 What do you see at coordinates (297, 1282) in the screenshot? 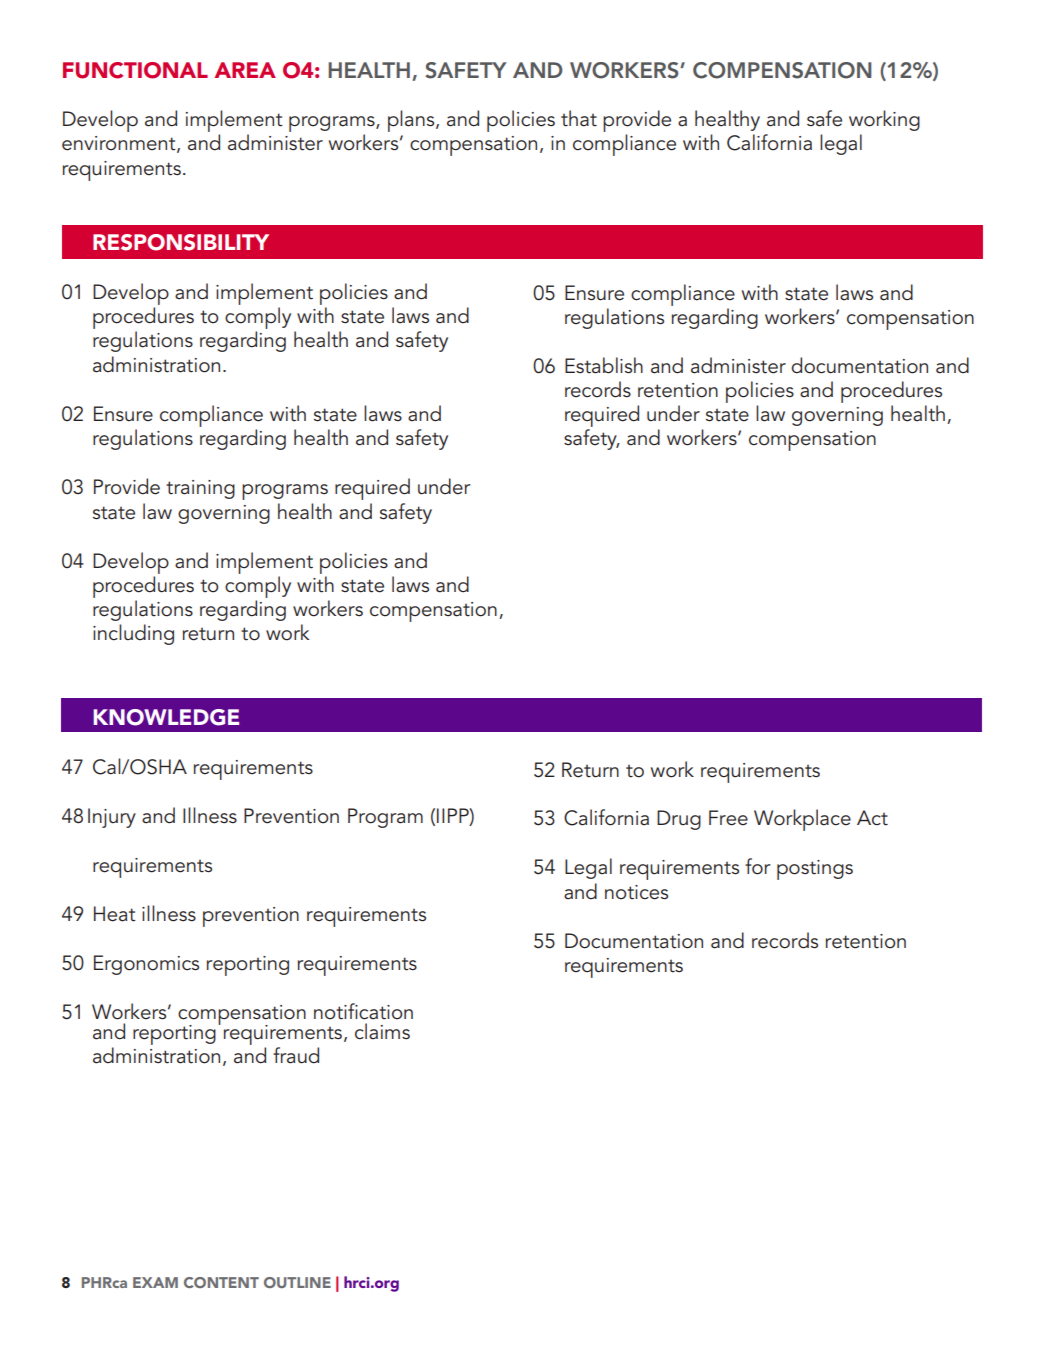
I see `OUTLINE` at bounding box center [297, 1282].
